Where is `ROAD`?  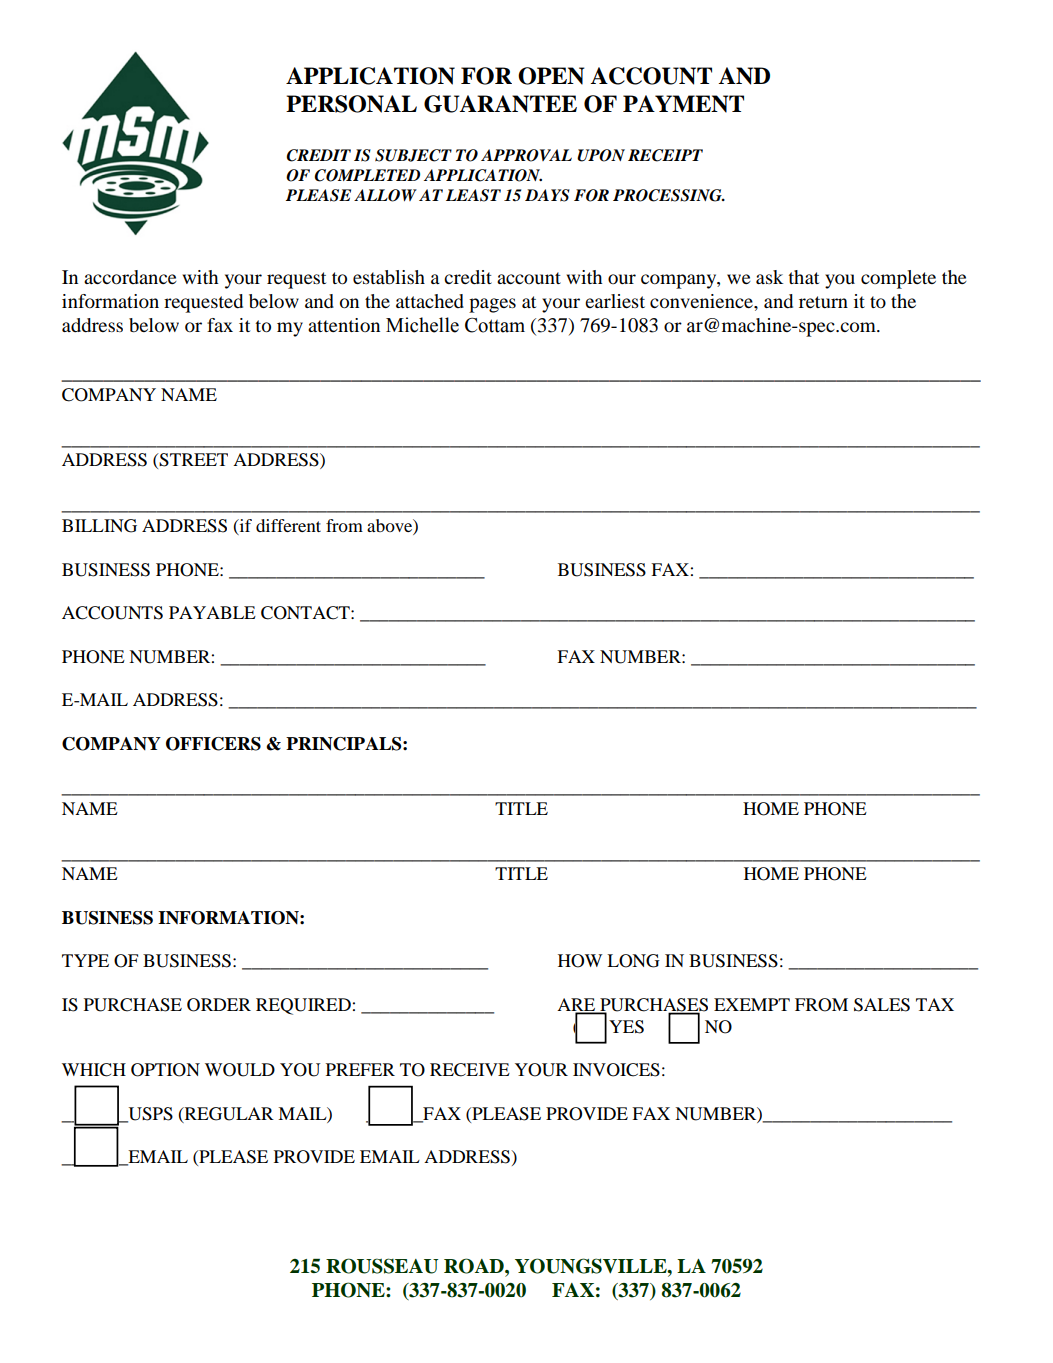 ROAD is located at coordinates (475, 1266).
